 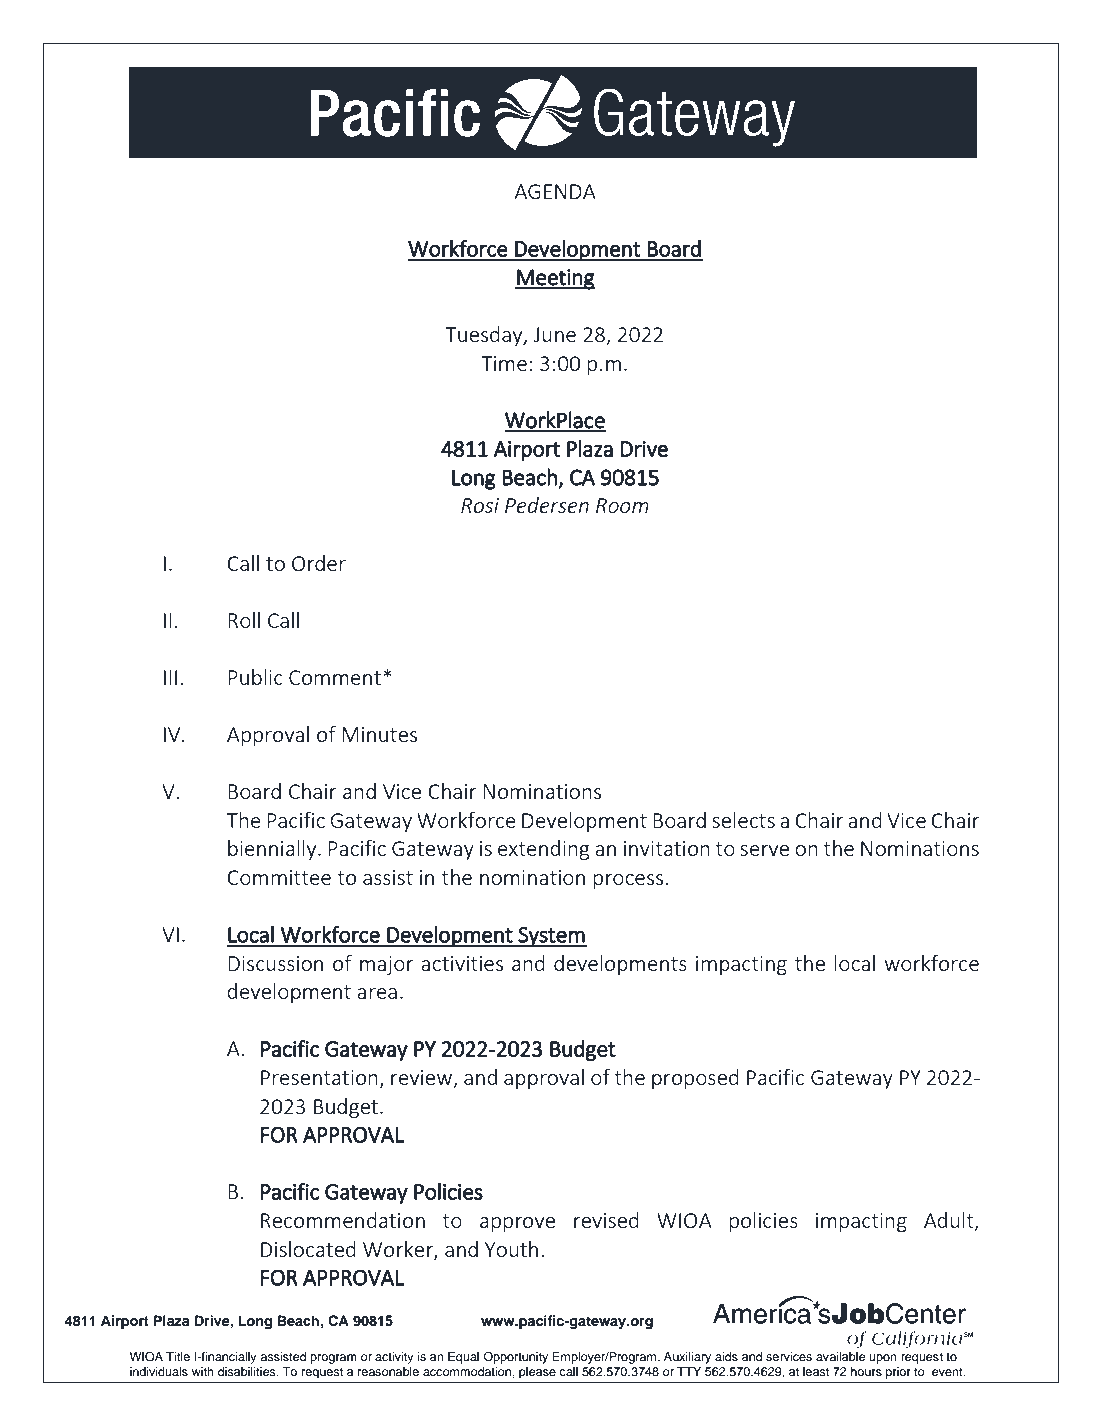 What do you see at coordinates (555, 279) in the screenshot?
I see `Meeting` at bounding box center [555, 279].
